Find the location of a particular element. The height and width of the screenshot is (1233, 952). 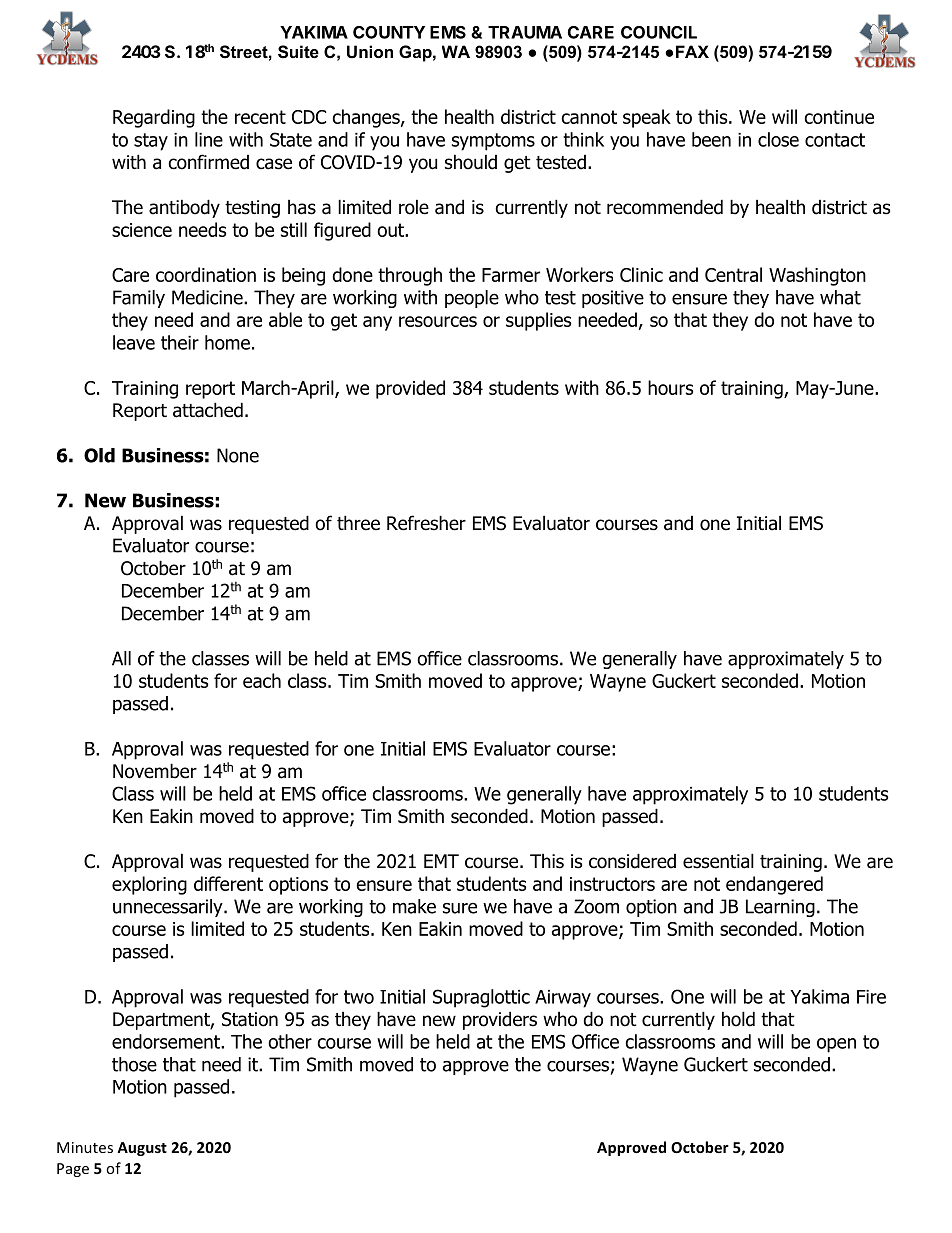

hours is located at coordinates (670, 387).
